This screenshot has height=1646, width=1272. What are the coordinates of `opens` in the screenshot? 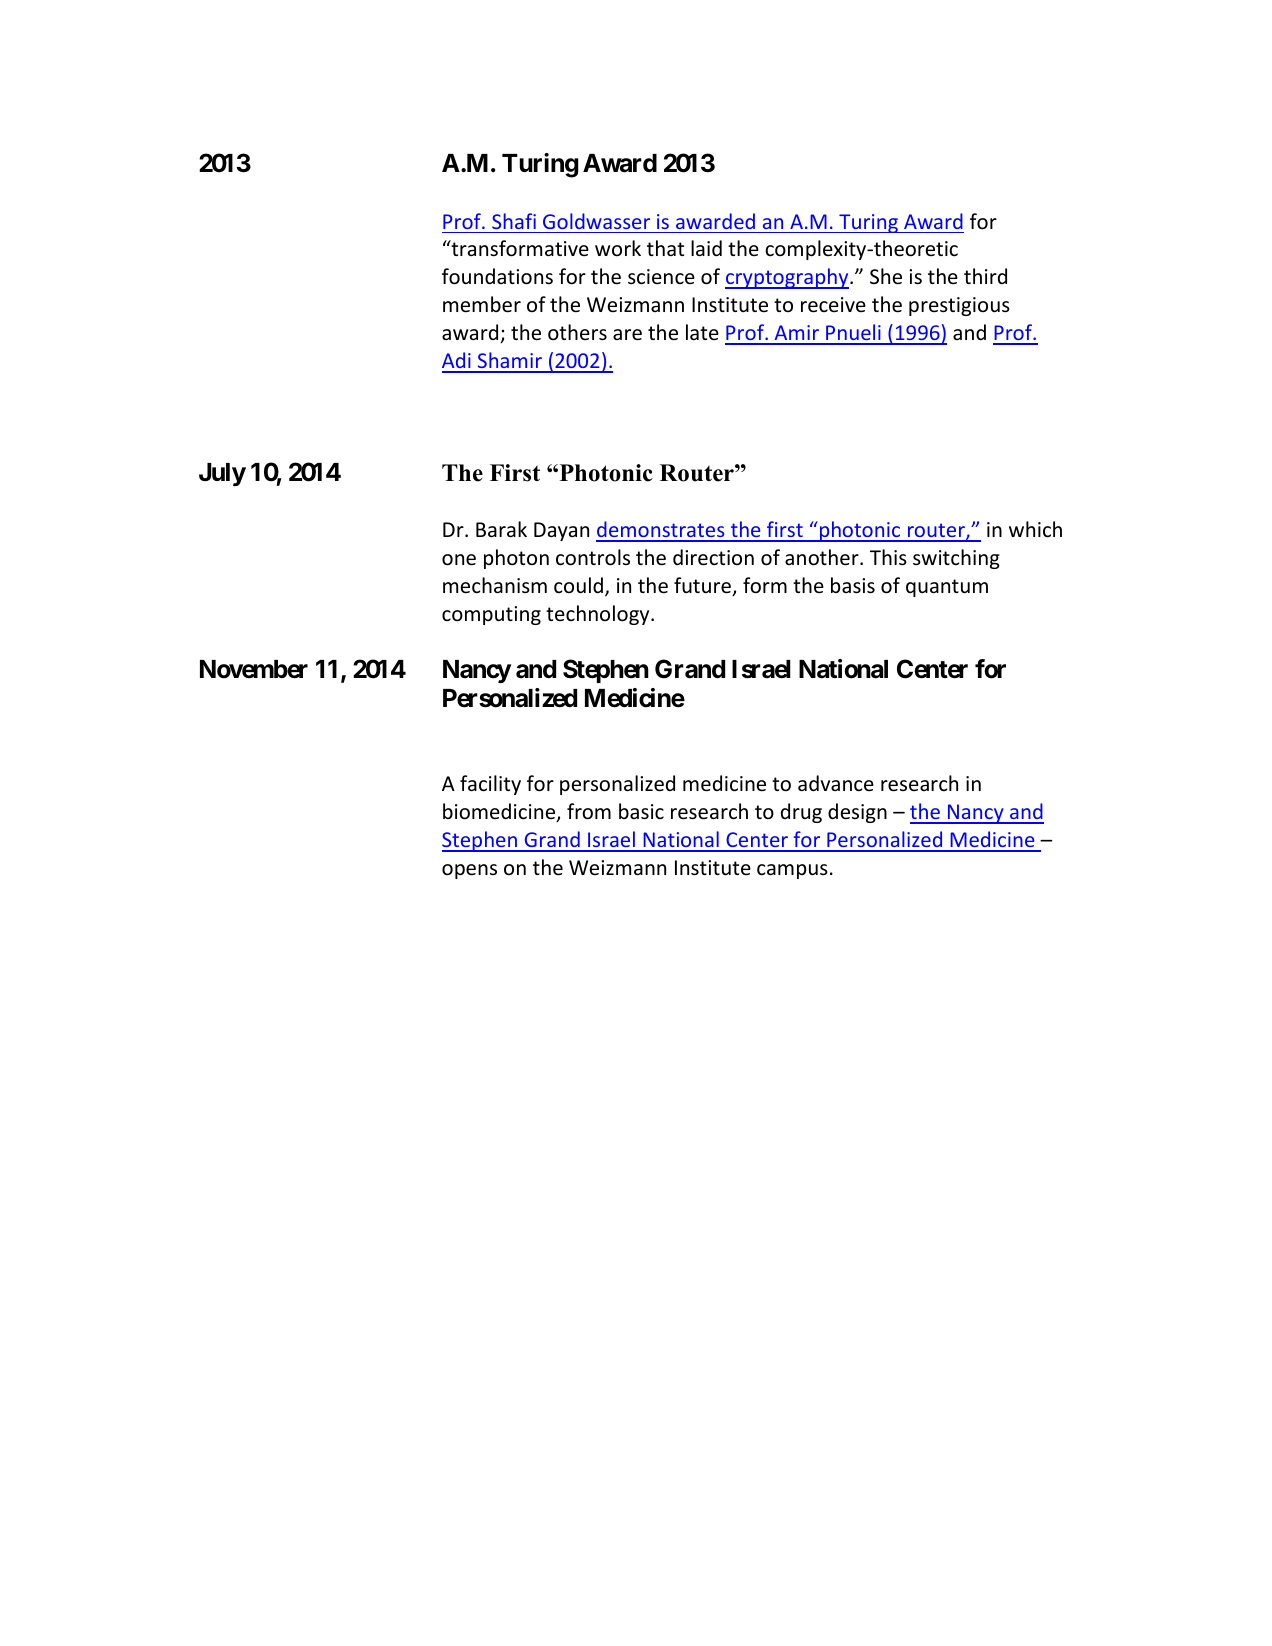 It's located at (469, 871).
